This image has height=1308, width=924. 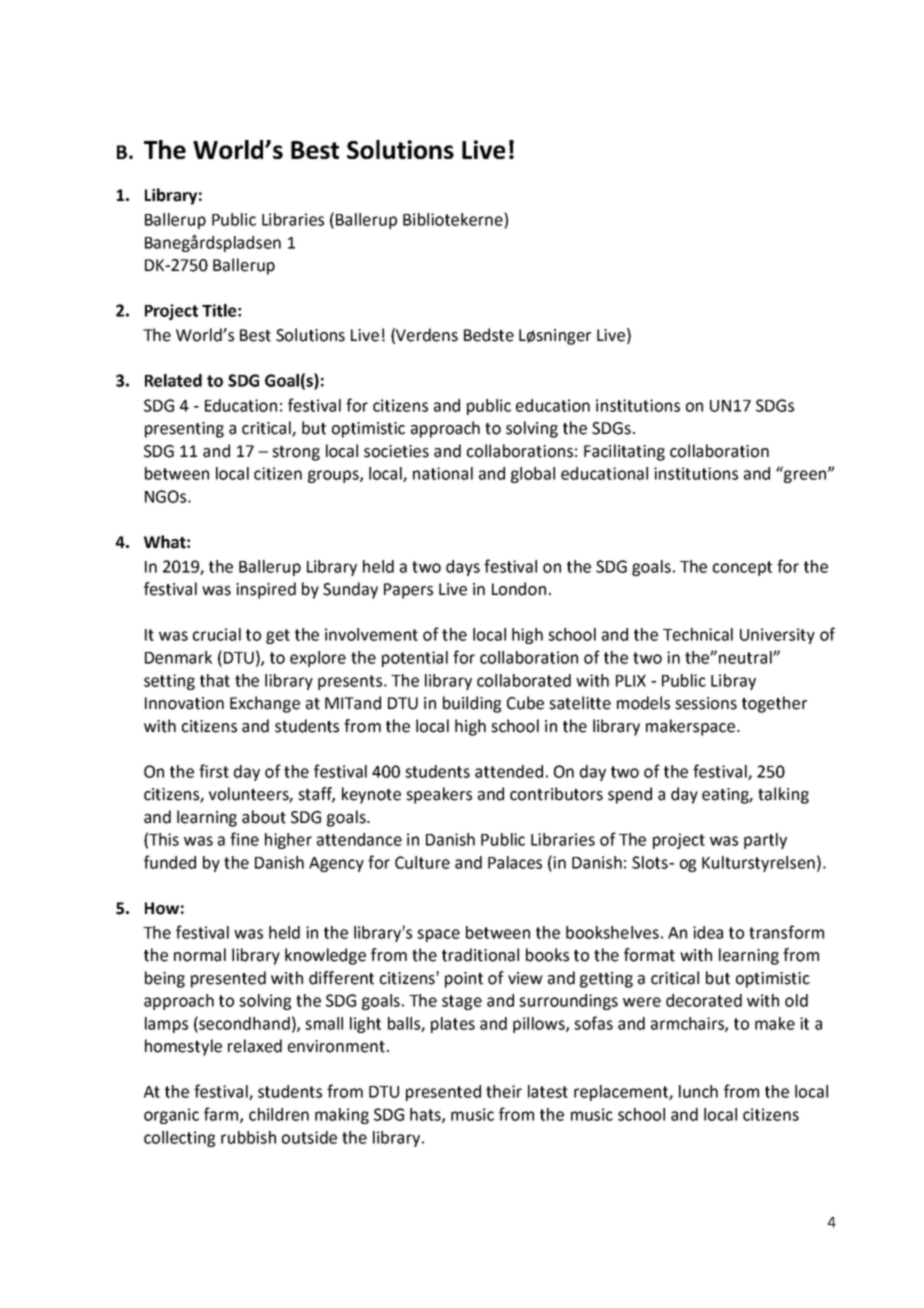 What do you see at coordinates (184, 430) in the image?
I see `presenting` at bounding box center [184, 430].
